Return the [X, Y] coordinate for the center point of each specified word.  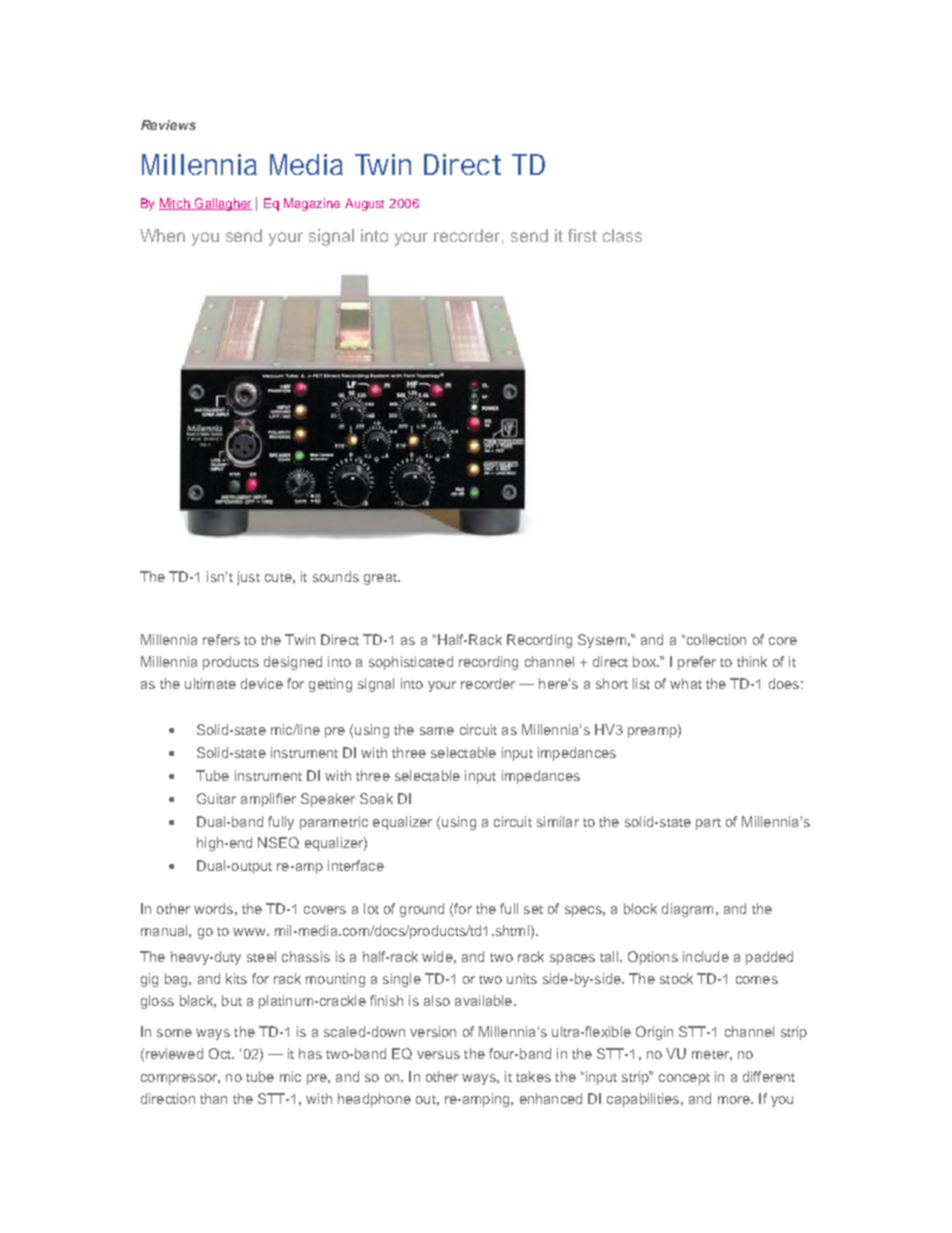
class [622, 235]
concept [684, 1079]
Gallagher [222, 204]
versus [438, 1055]
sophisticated [411, 663]
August [364, 204]
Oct [221, 1053]
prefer [697, 663]
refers [221, 639]
